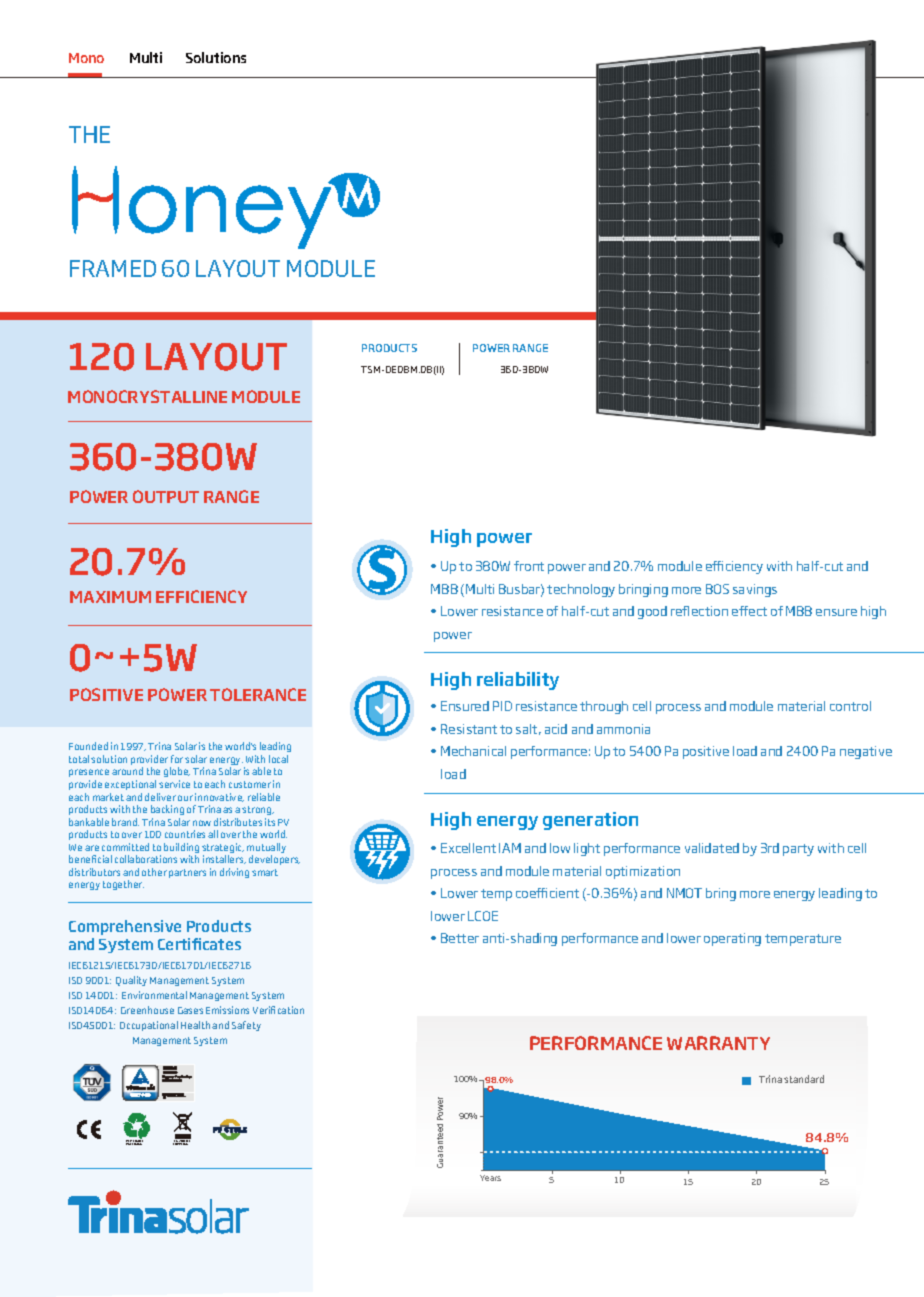 This page has height=1297, width=924. I want to click on COMPLIANT, so click(181, 1143).
